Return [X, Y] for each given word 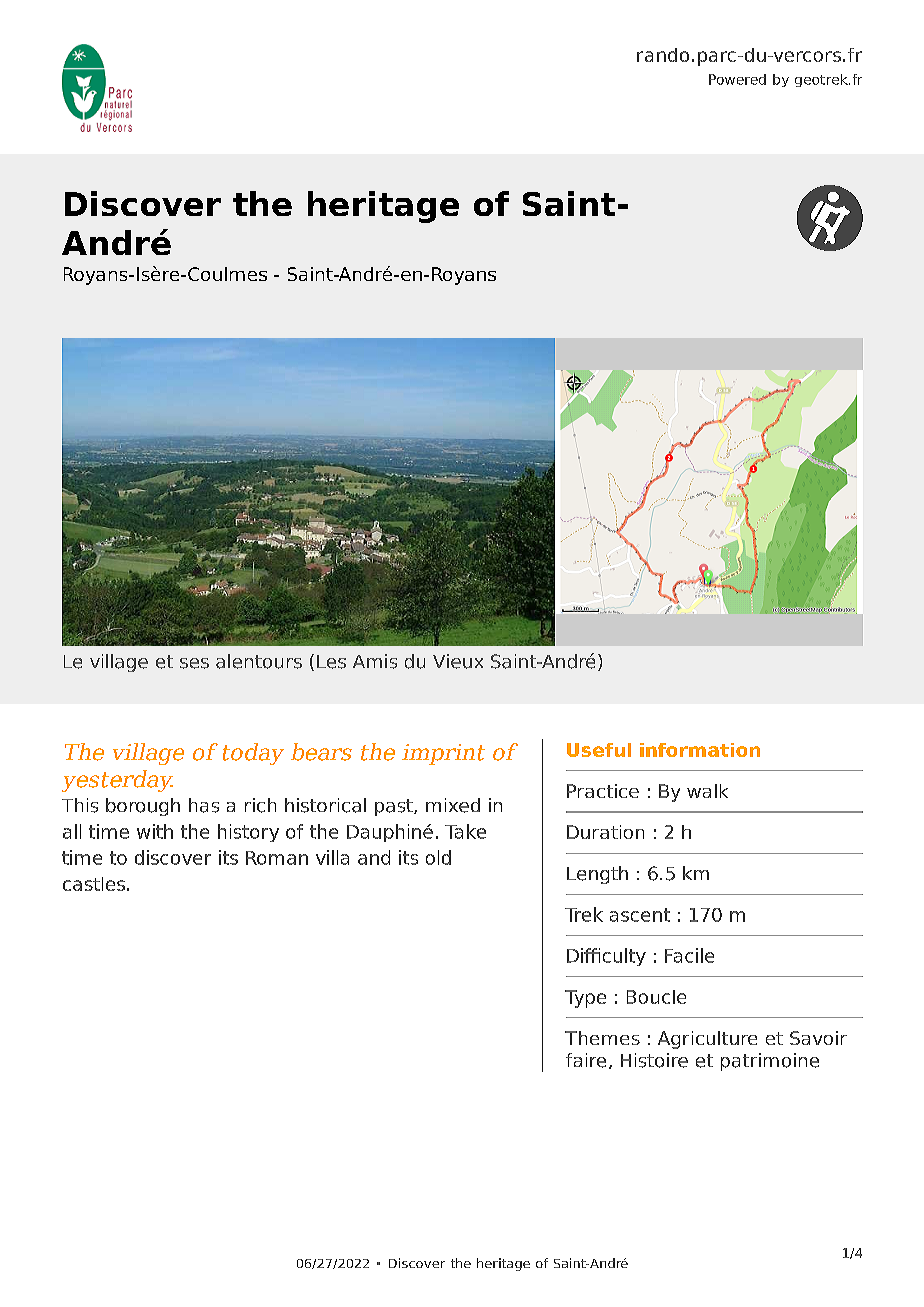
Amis [375, 661]
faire [586, 1060]
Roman [277, 858]
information [700, 750]
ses [194, 663]
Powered [737, 79]
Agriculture [707, 1040]
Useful [599, 750]
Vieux [458, 661]
